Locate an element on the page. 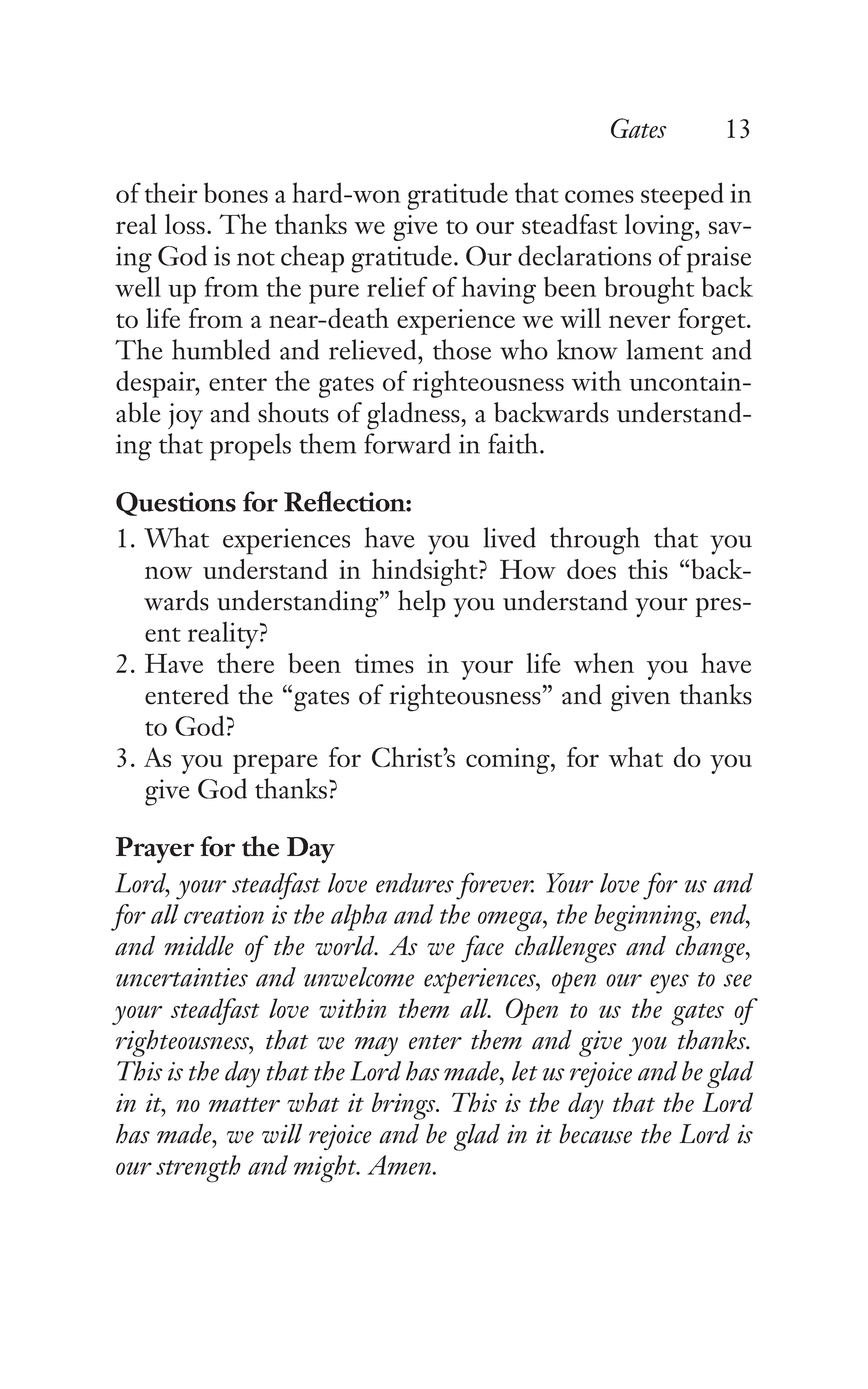 The image size is (868, 1389). strength is located at coordinates (198, 1169).
